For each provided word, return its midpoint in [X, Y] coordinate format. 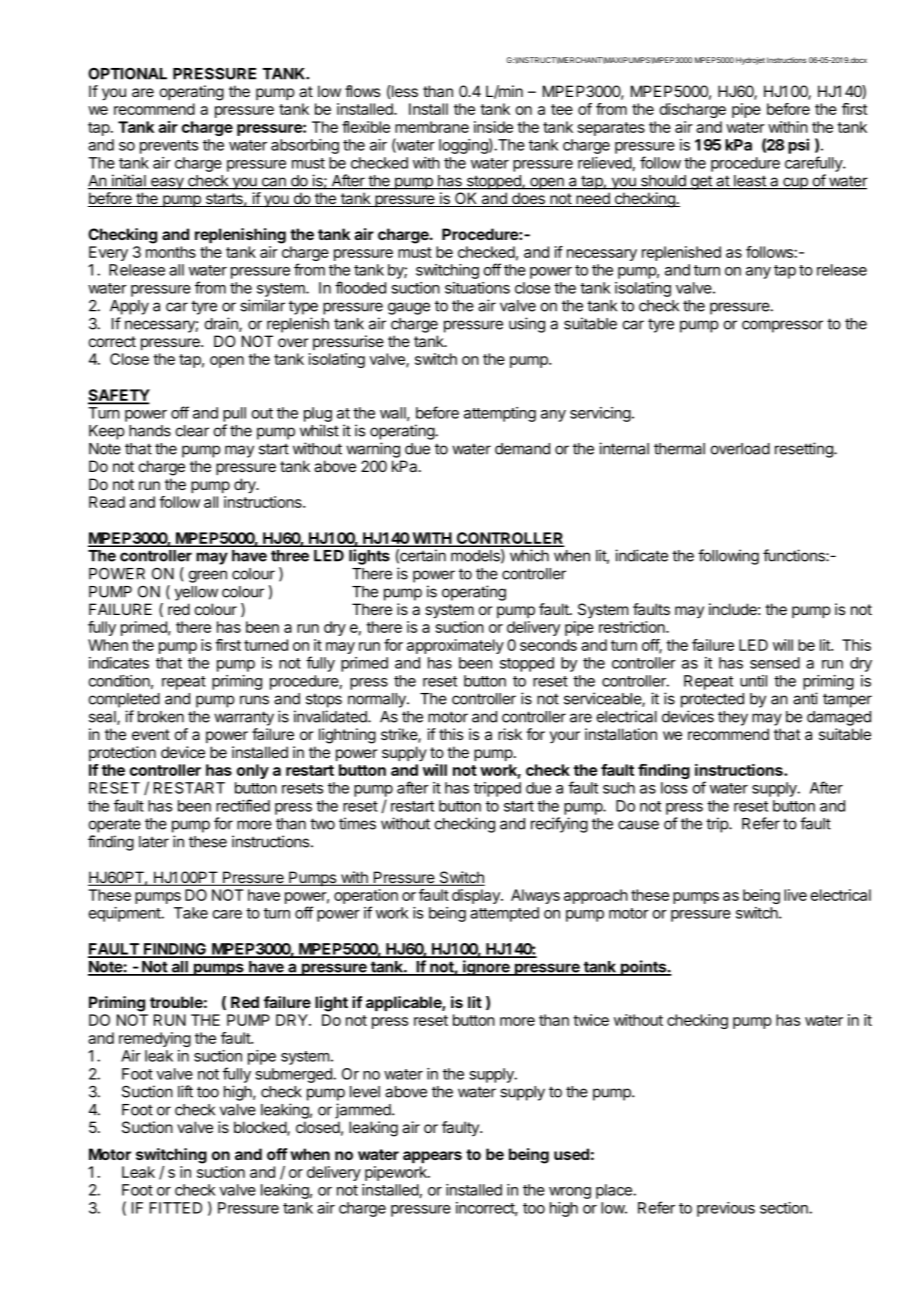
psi [798, 146]
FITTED [176, 1208]
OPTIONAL [127, 73]
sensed [775, 663]
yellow [196, 593]
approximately [455, 646]
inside [493, 127]
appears [432, 1157]
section [785, 1208]
